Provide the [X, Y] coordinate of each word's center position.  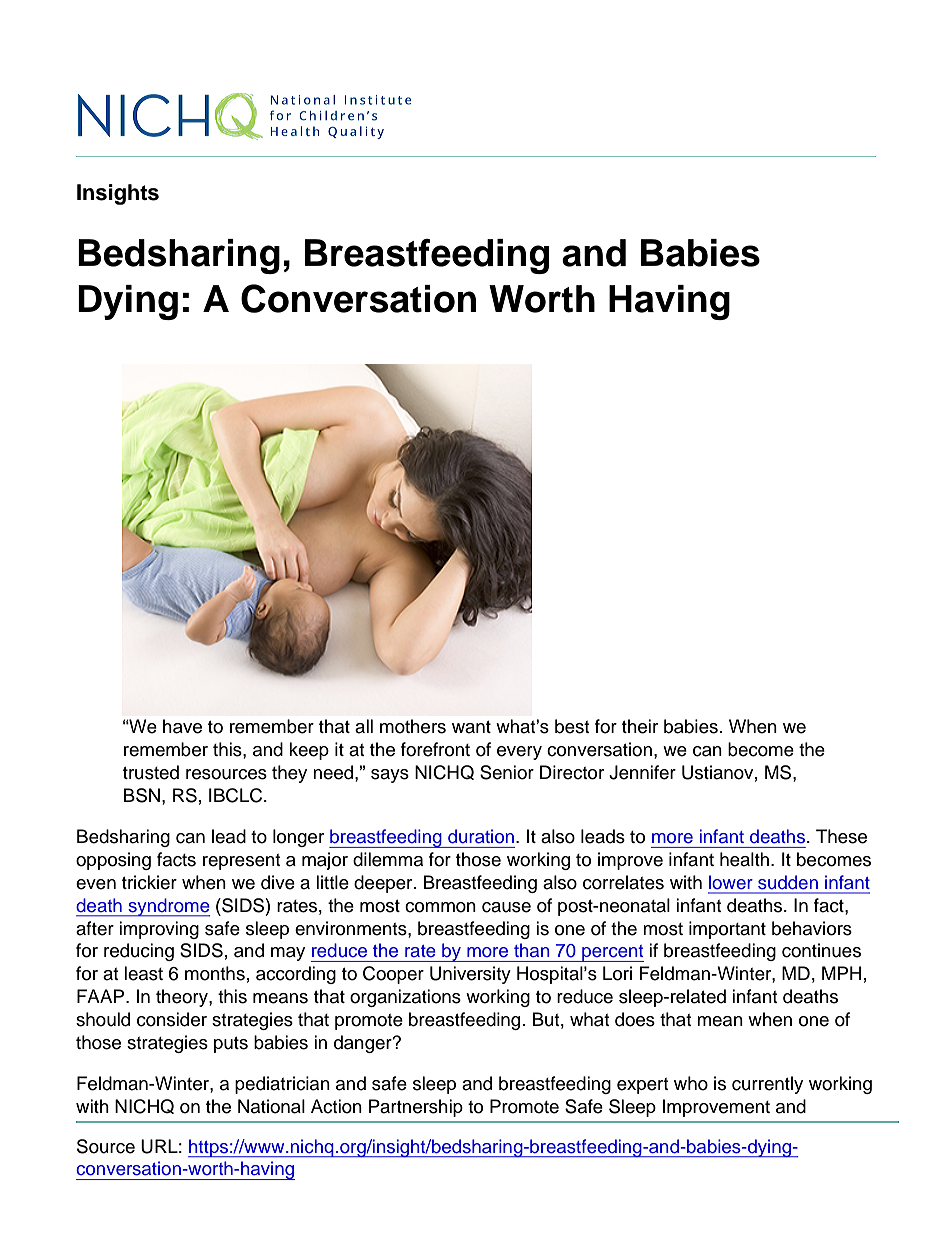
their [640, 726]
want [471, 727]
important [727, 930]
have [182, 726]
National [271, 1106]
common [440, 907]
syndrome [168, 907]
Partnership [416, 1108]
